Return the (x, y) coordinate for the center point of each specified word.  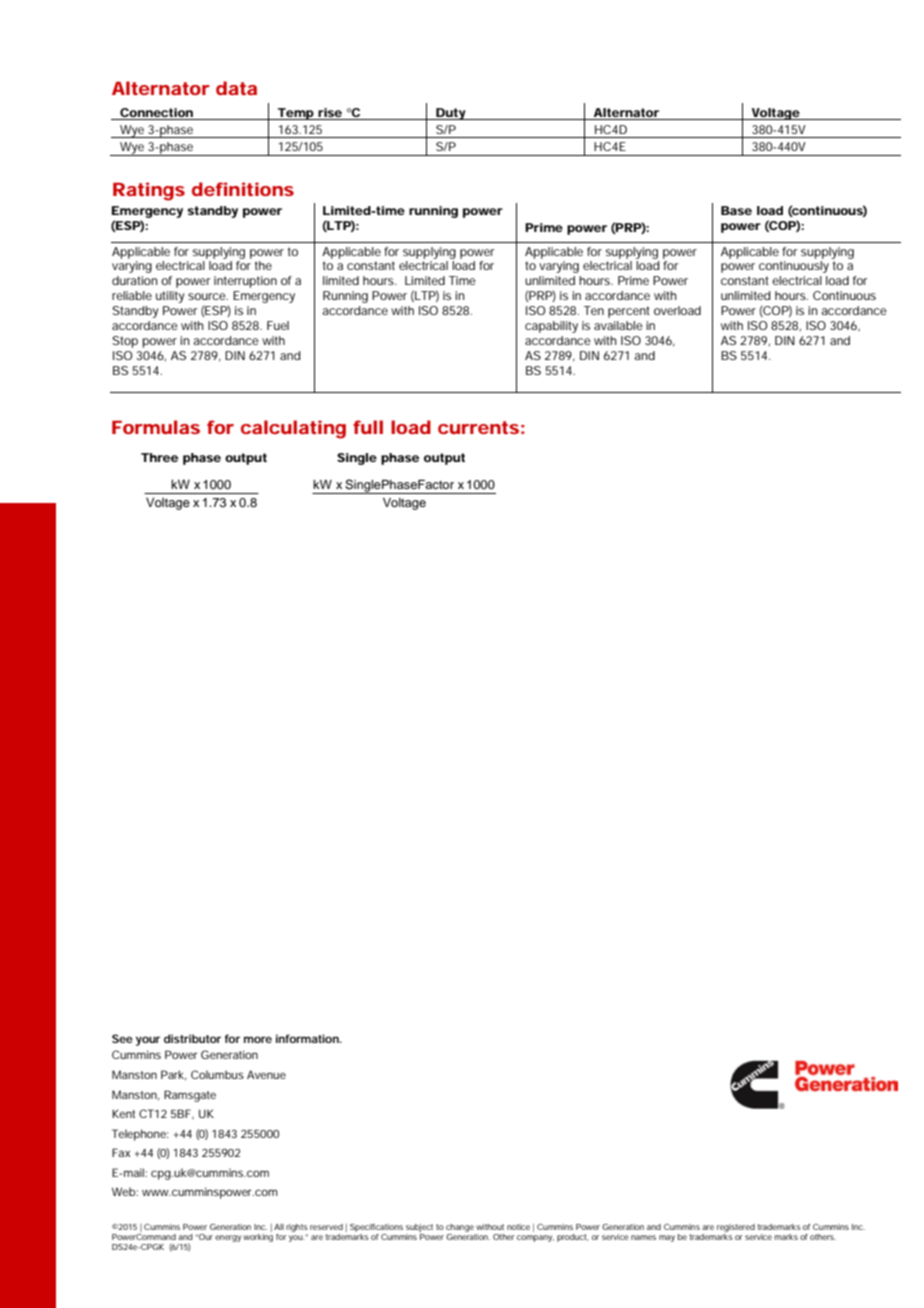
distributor (192, 1038)
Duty (451, 114)
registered (736, 1228)
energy (228, 1238)
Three (159, 457)
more (258, 1039)
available (618, 325)
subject (419, 1228)
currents (478, 427)
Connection (156, 112)
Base (736, 210)
